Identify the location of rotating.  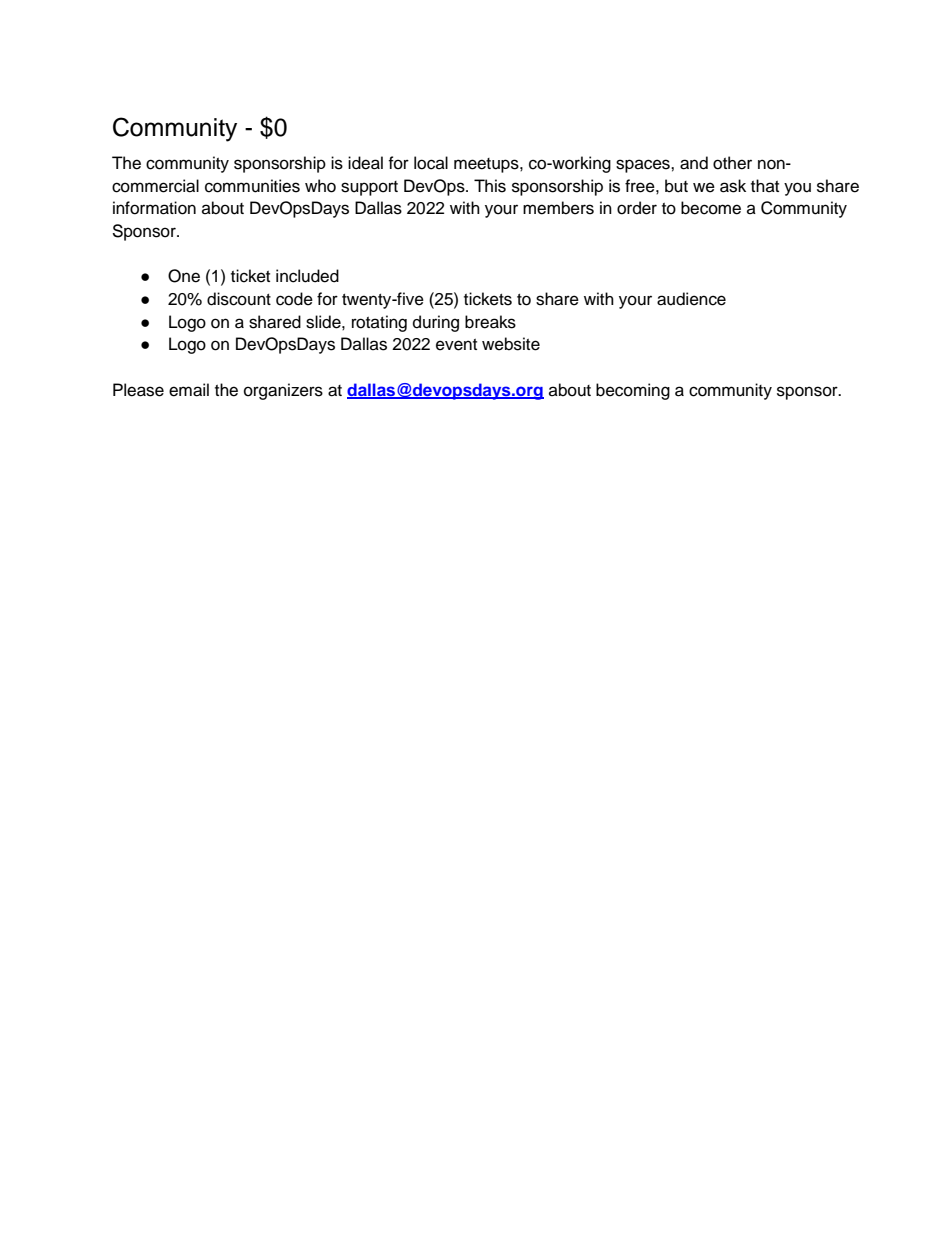
(379, 323).
